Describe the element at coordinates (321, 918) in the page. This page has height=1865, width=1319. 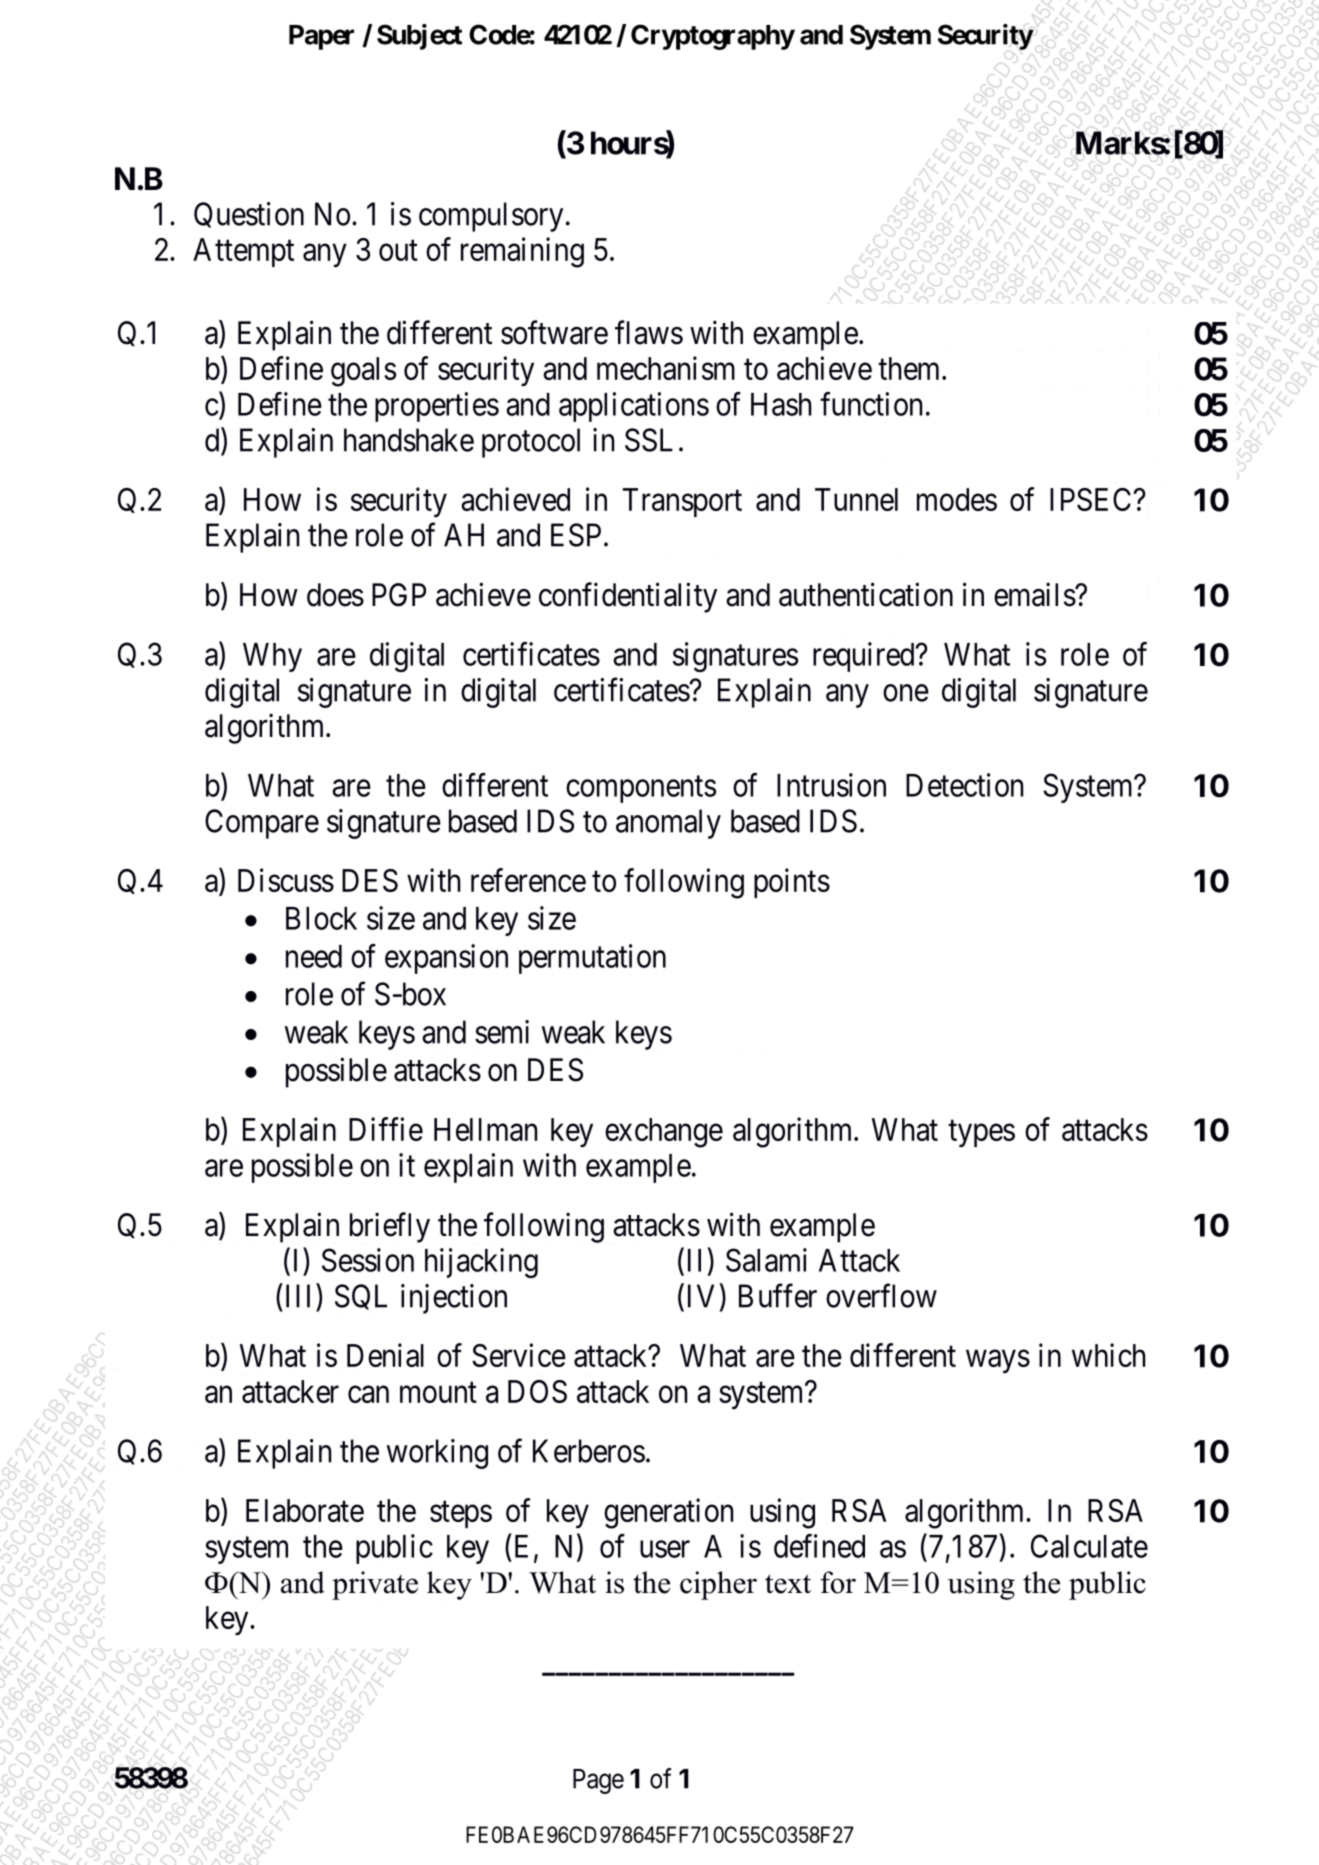
I see `Block` at that location.
